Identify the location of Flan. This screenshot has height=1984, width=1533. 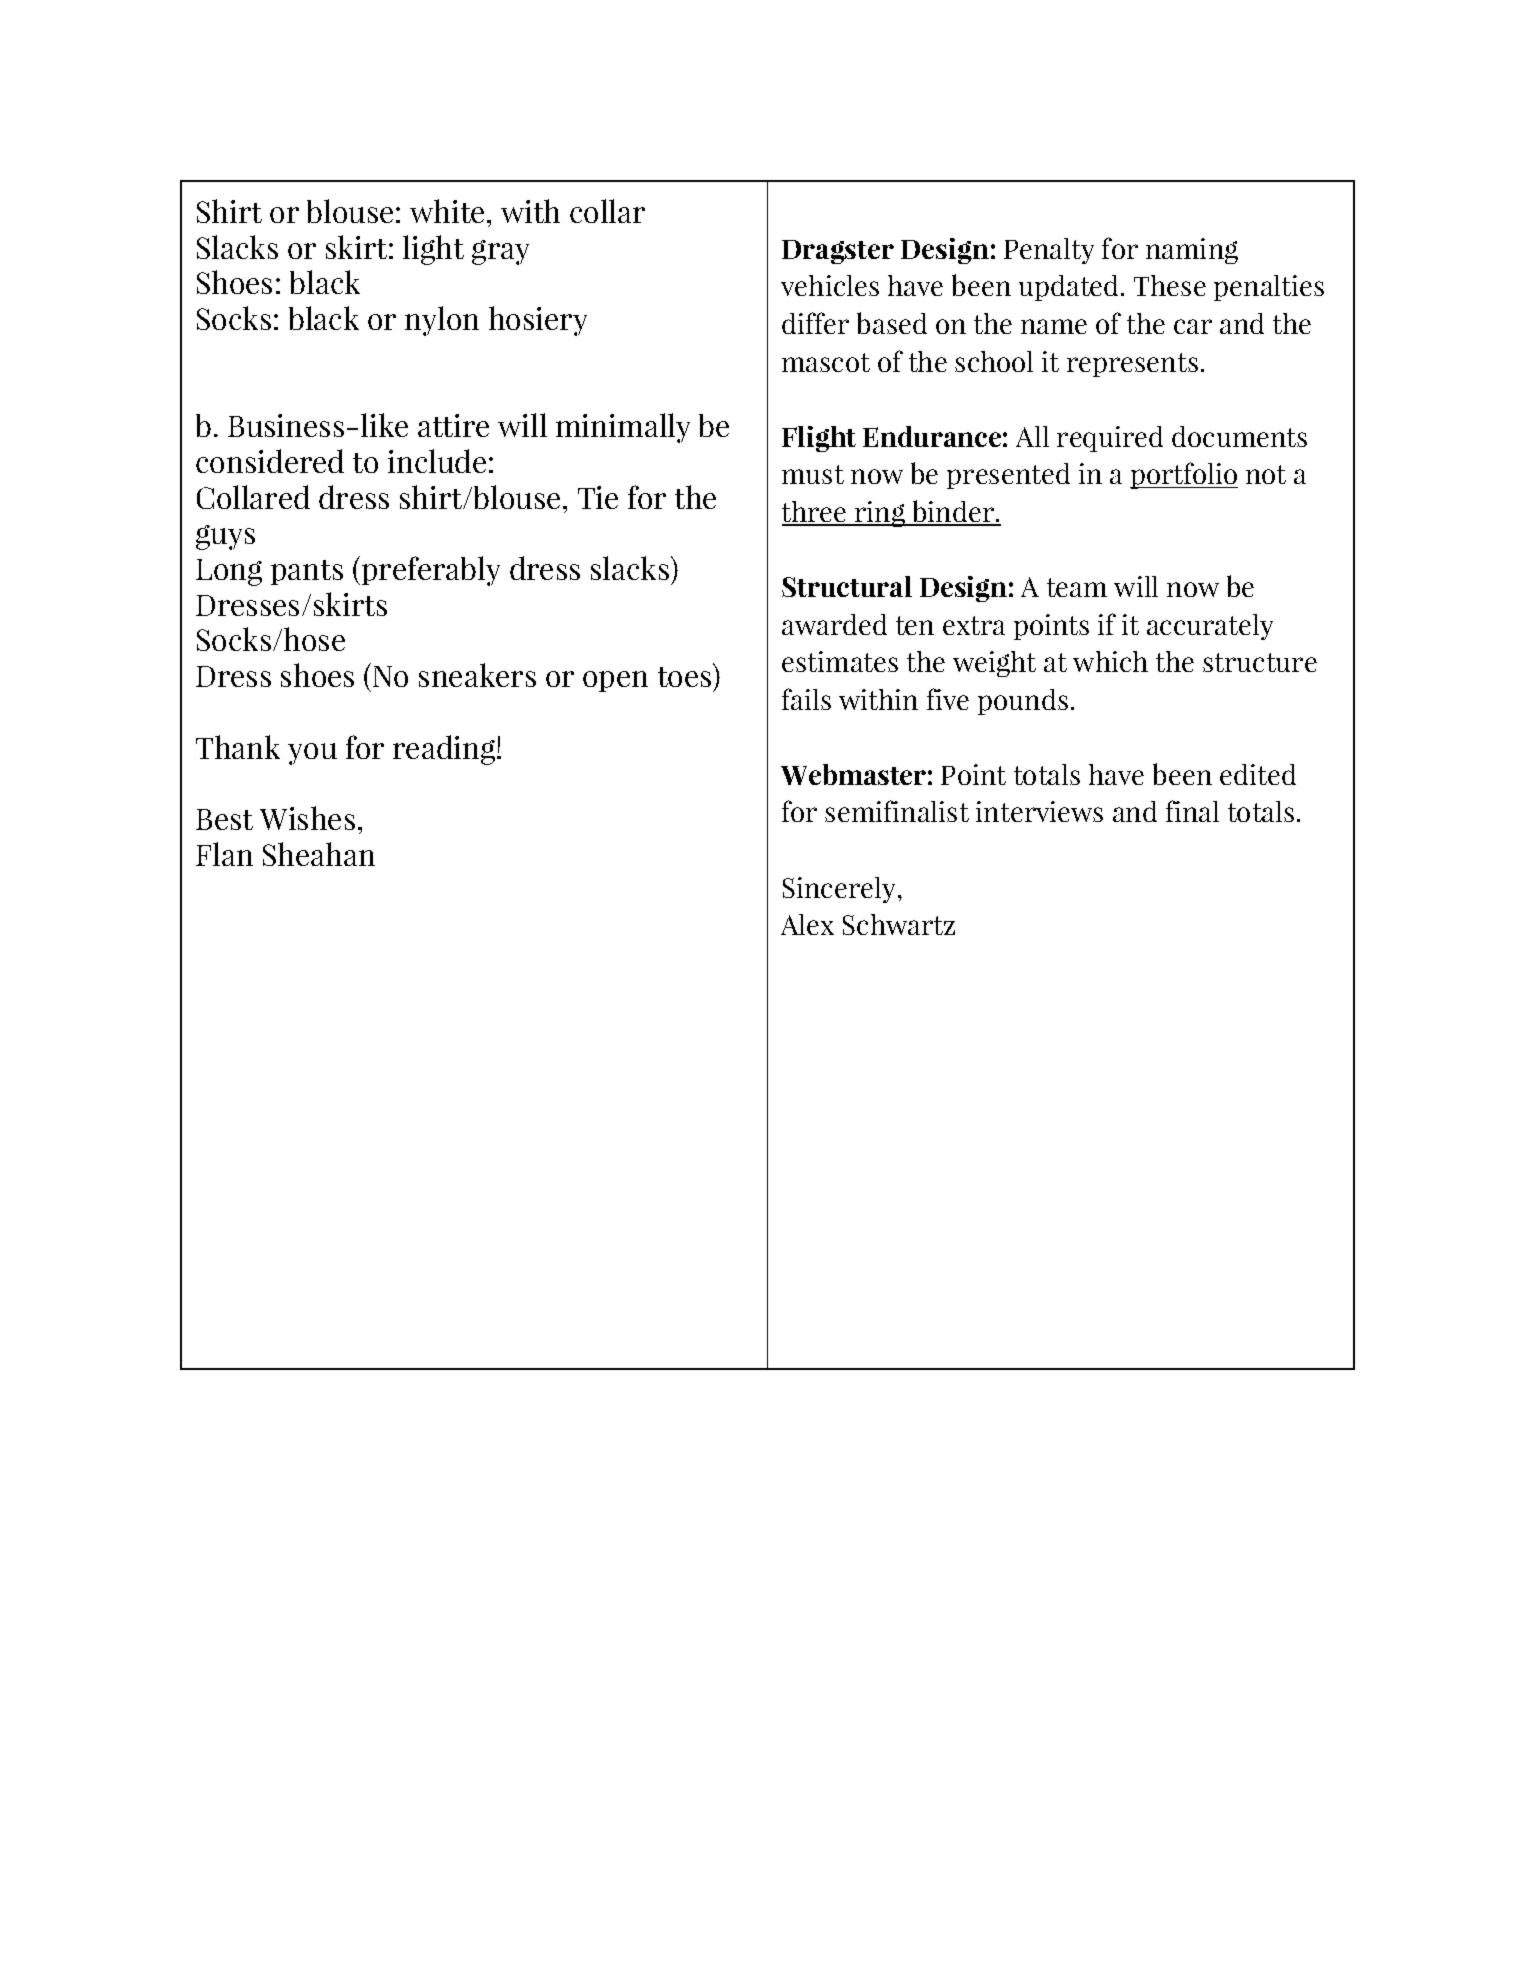
(224, 854).
